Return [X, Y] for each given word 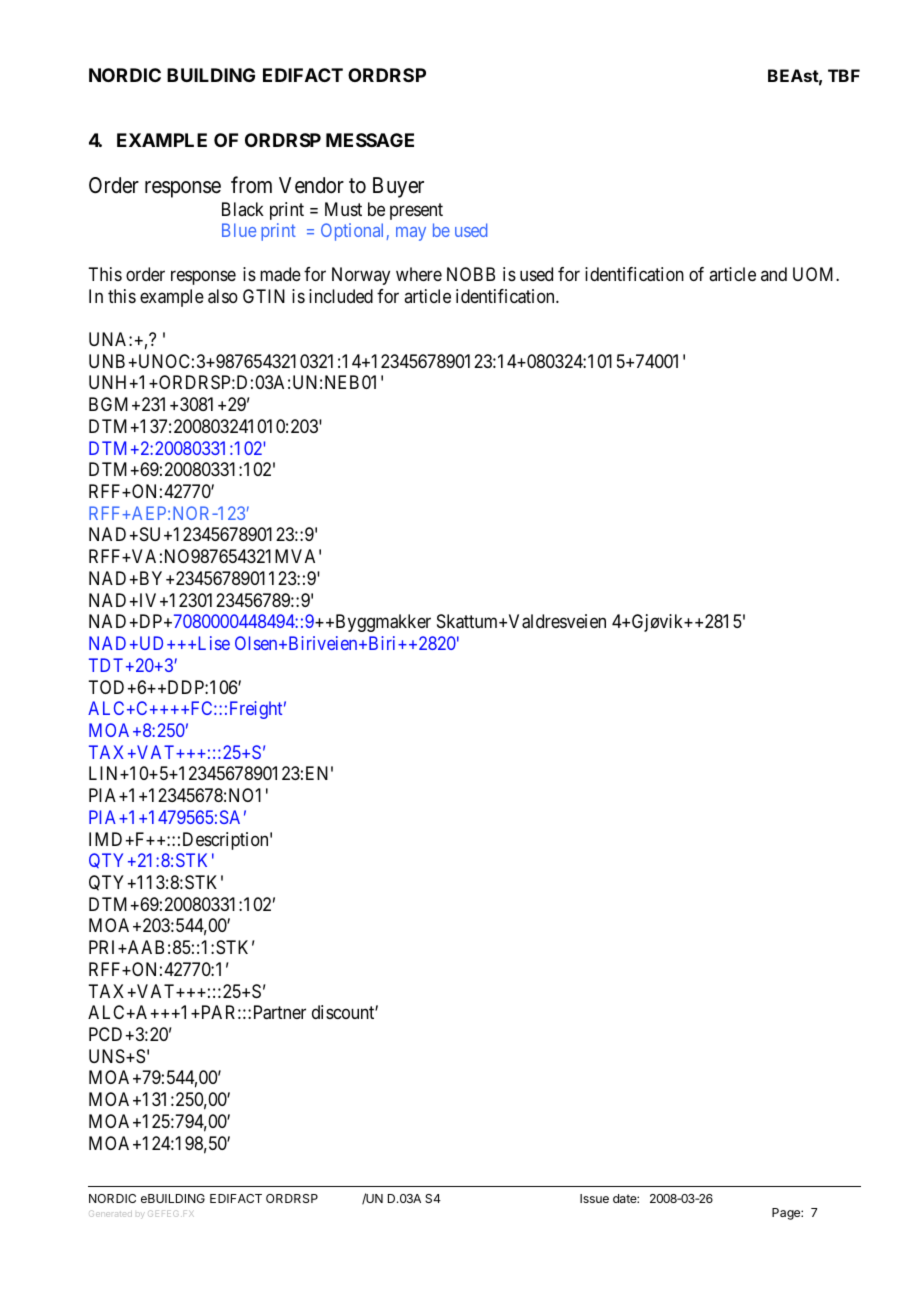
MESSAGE [370, 140]
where [419, 274]
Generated [110, 1213]
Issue [594, 1198]
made [280, 274]
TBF [844, 75]
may [411, 234]
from [251, 185]
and [774, 274]
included [341, 296]
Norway [361, 276]
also [223, 296]
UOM [815, 274]
